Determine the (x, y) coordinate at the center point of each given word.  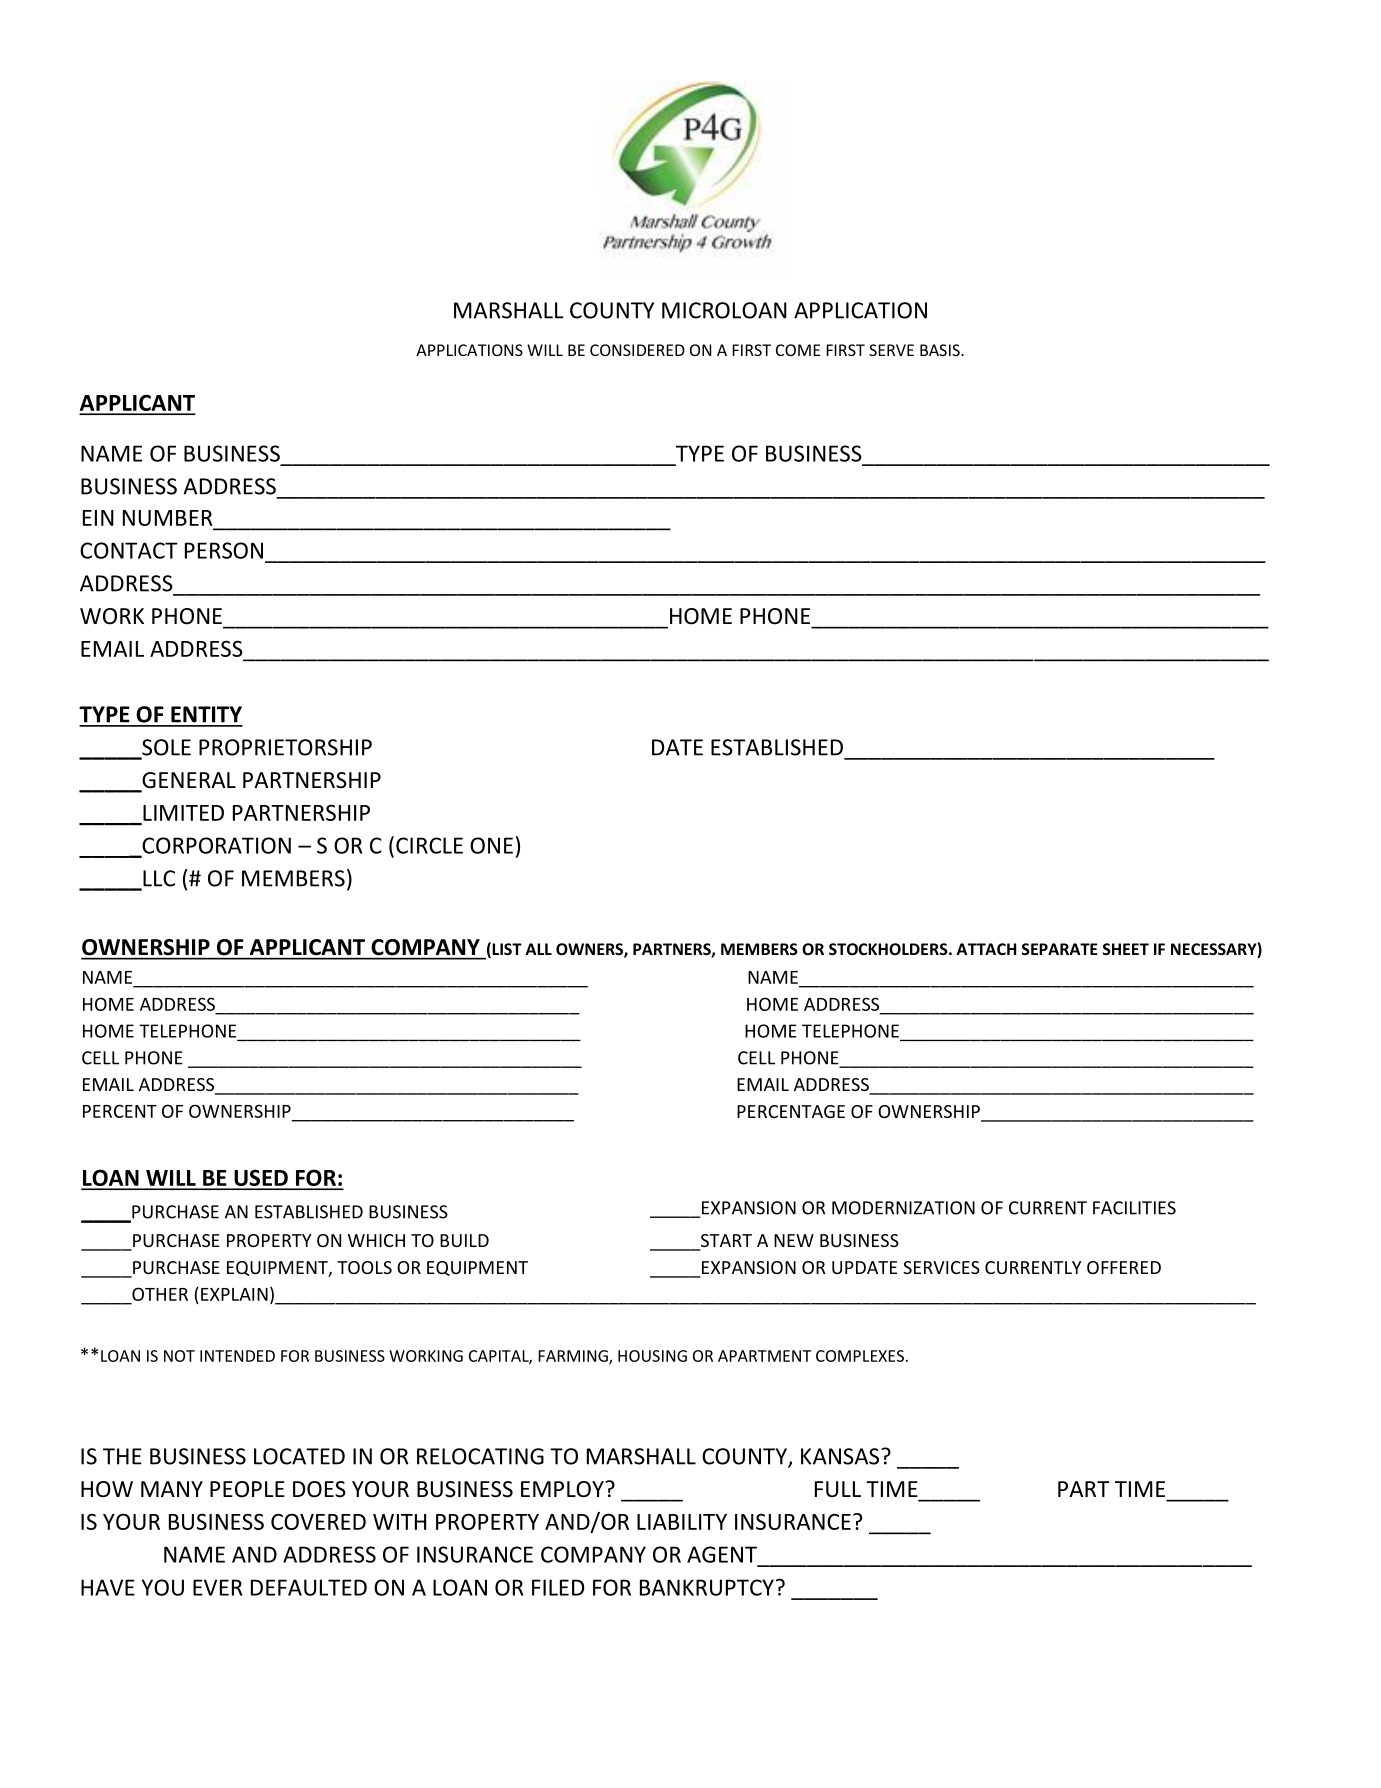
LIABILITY (682, 1522)
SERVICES (941, 1267)
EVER (217, 1587)
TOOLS (364, 1267)
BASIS (941, 350)
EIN (98, 518)
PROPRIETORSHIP (285, 747)
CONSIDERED (637, 350)
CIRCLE (429, 845)
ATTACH (986, 949)
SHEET (1126, 949)
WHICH (376, 1240)
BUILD (464, 1240)
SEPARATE (1060, 949)
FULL (838, 1489)
